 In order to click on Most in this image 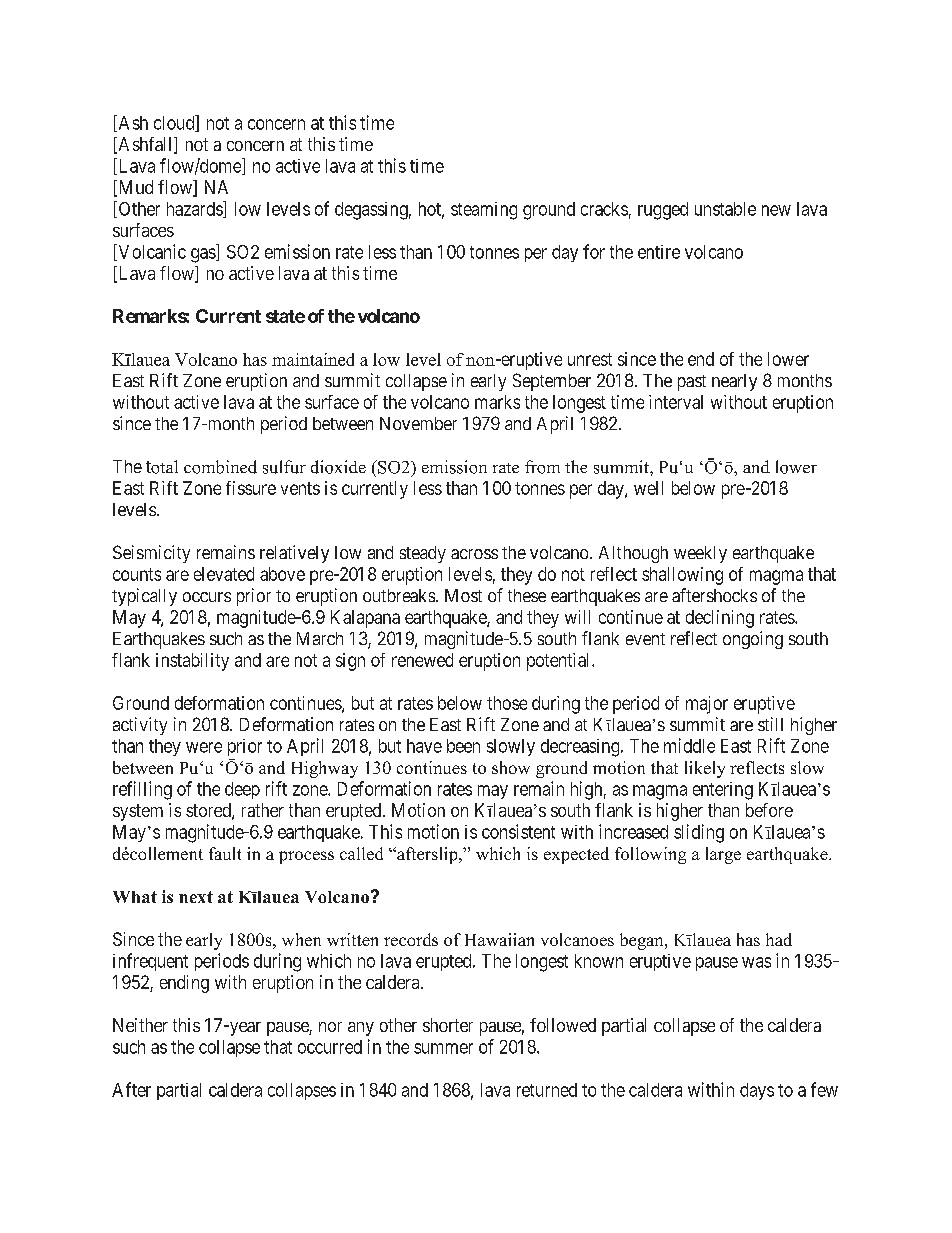, I will do `click(463, 595)`.
